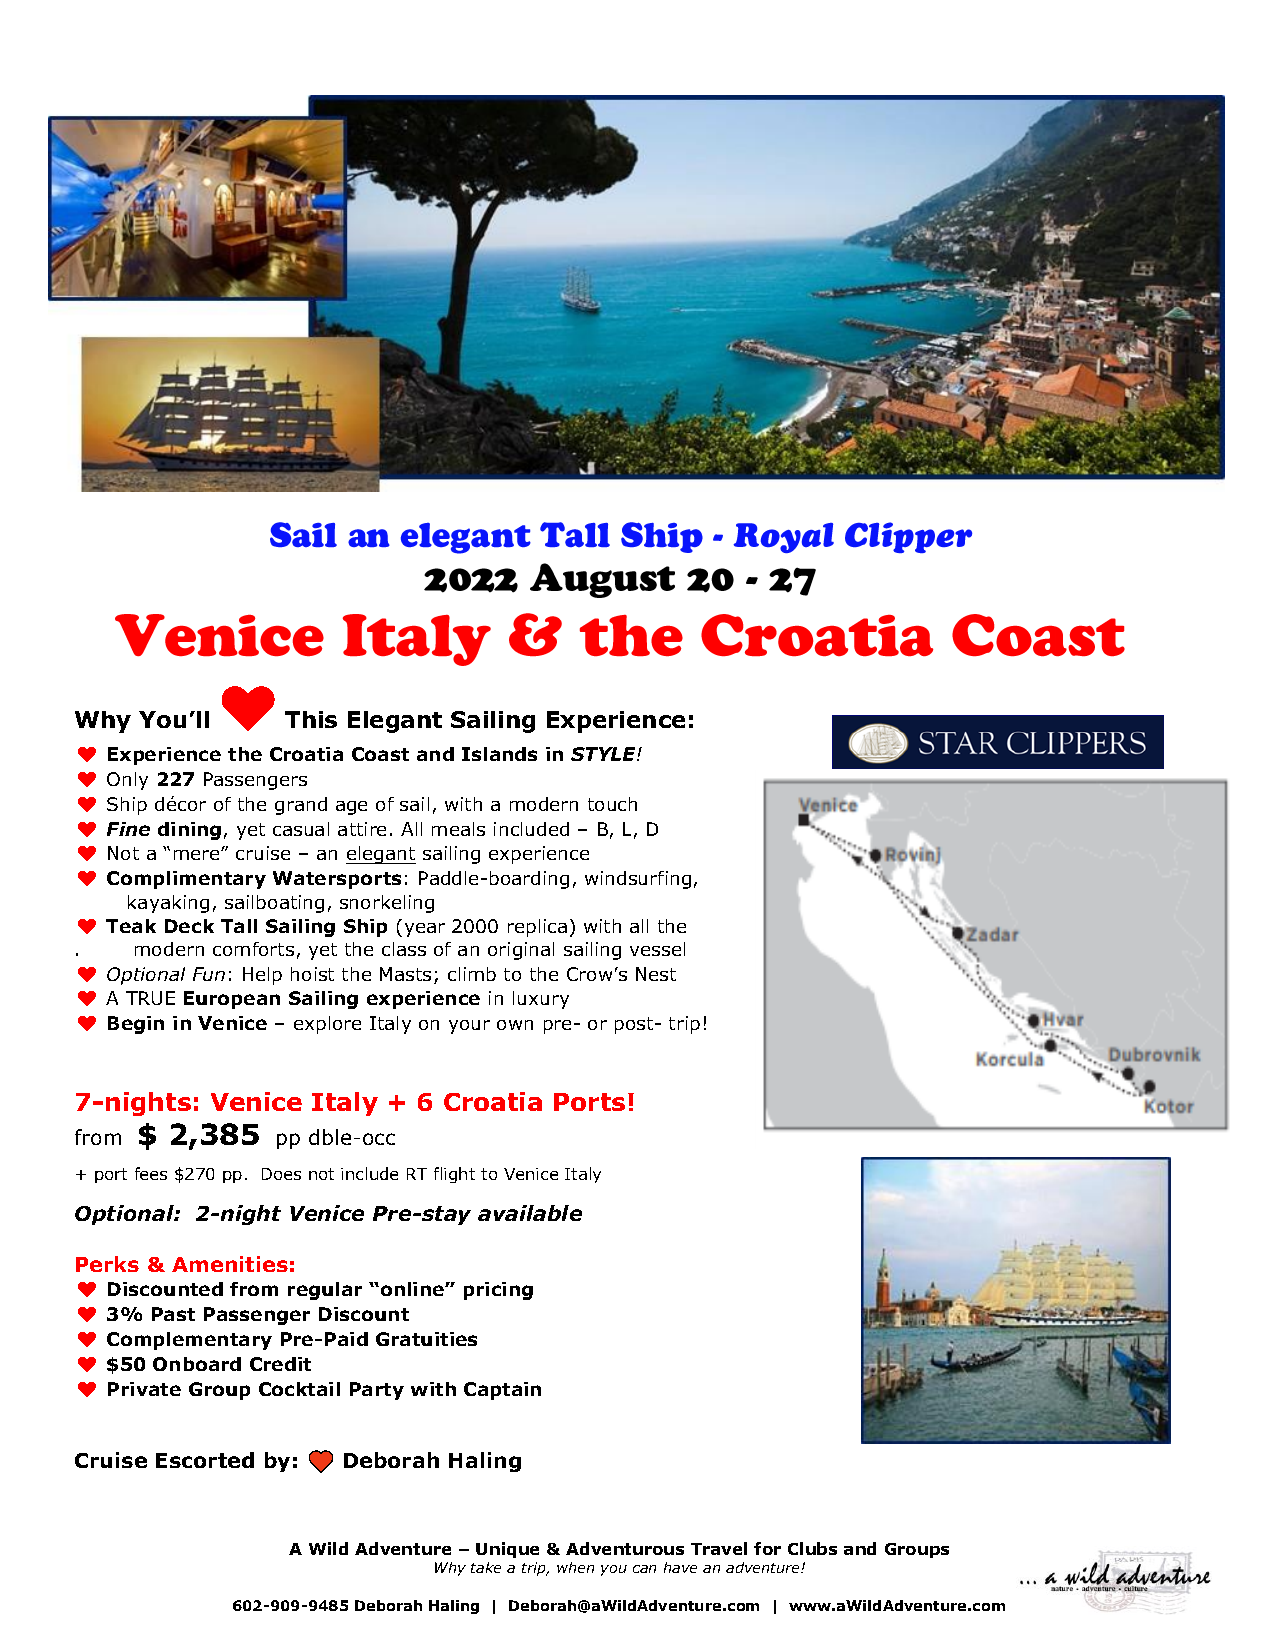  What do you see at coordinates (656, 974) in the screenshot?
I see `Nest` at bounding box center [656, 974].
